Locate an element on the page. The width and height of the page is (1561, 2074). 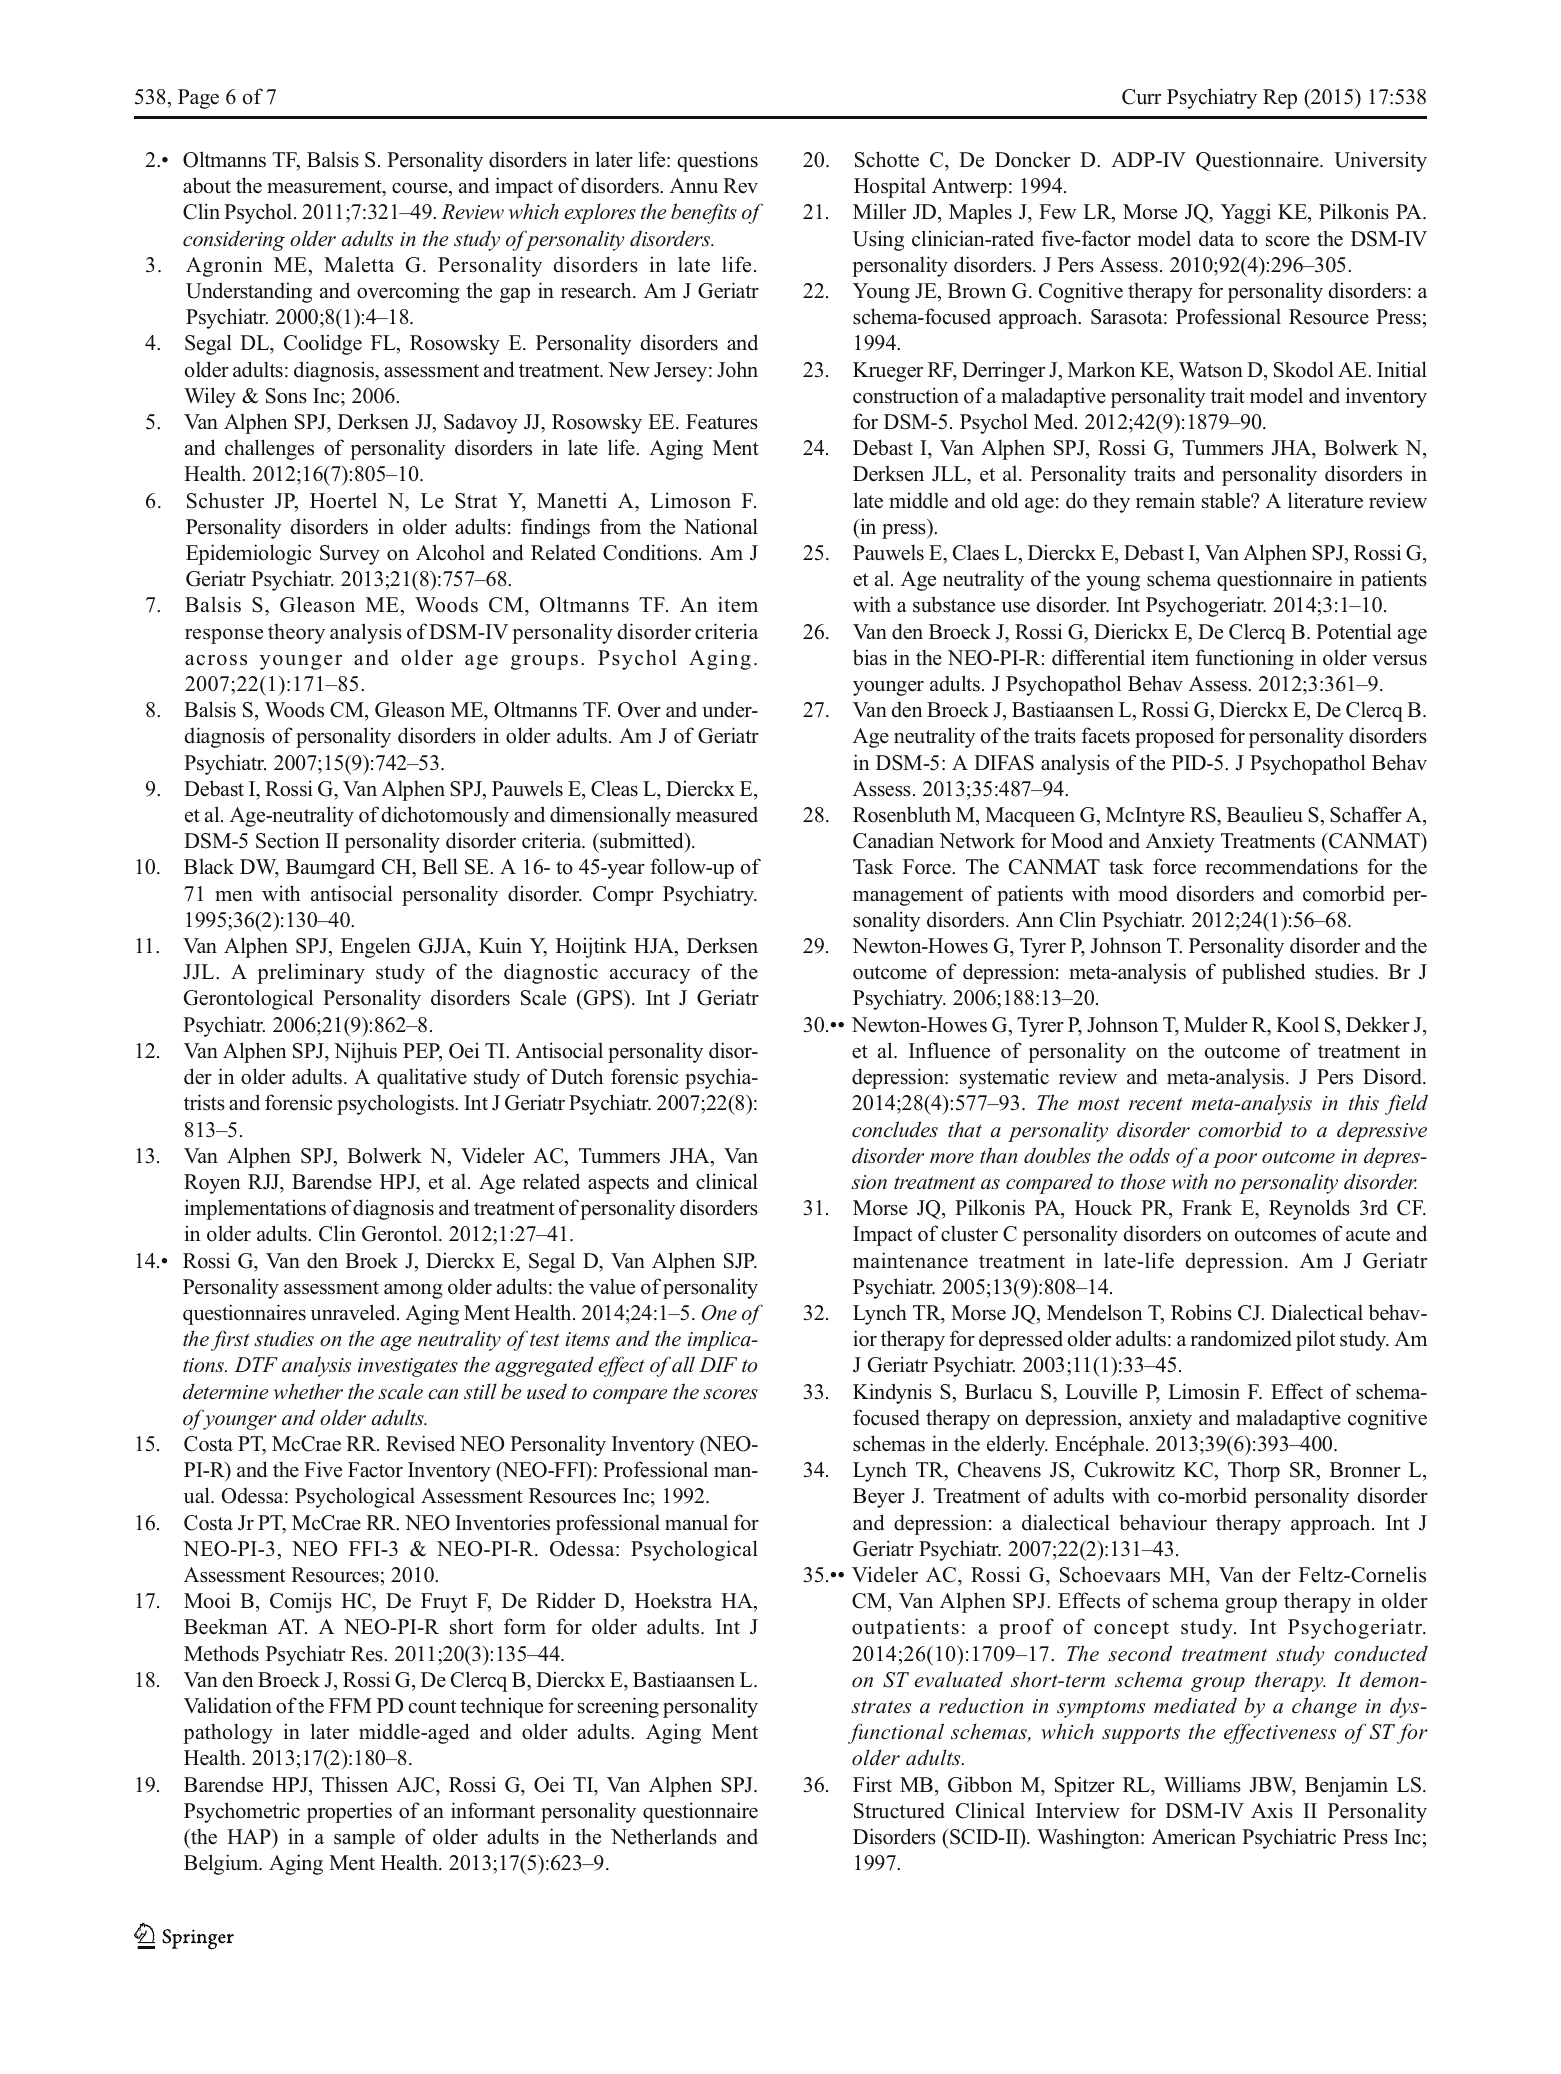
preliminary is located at coordinates (311, 973).
